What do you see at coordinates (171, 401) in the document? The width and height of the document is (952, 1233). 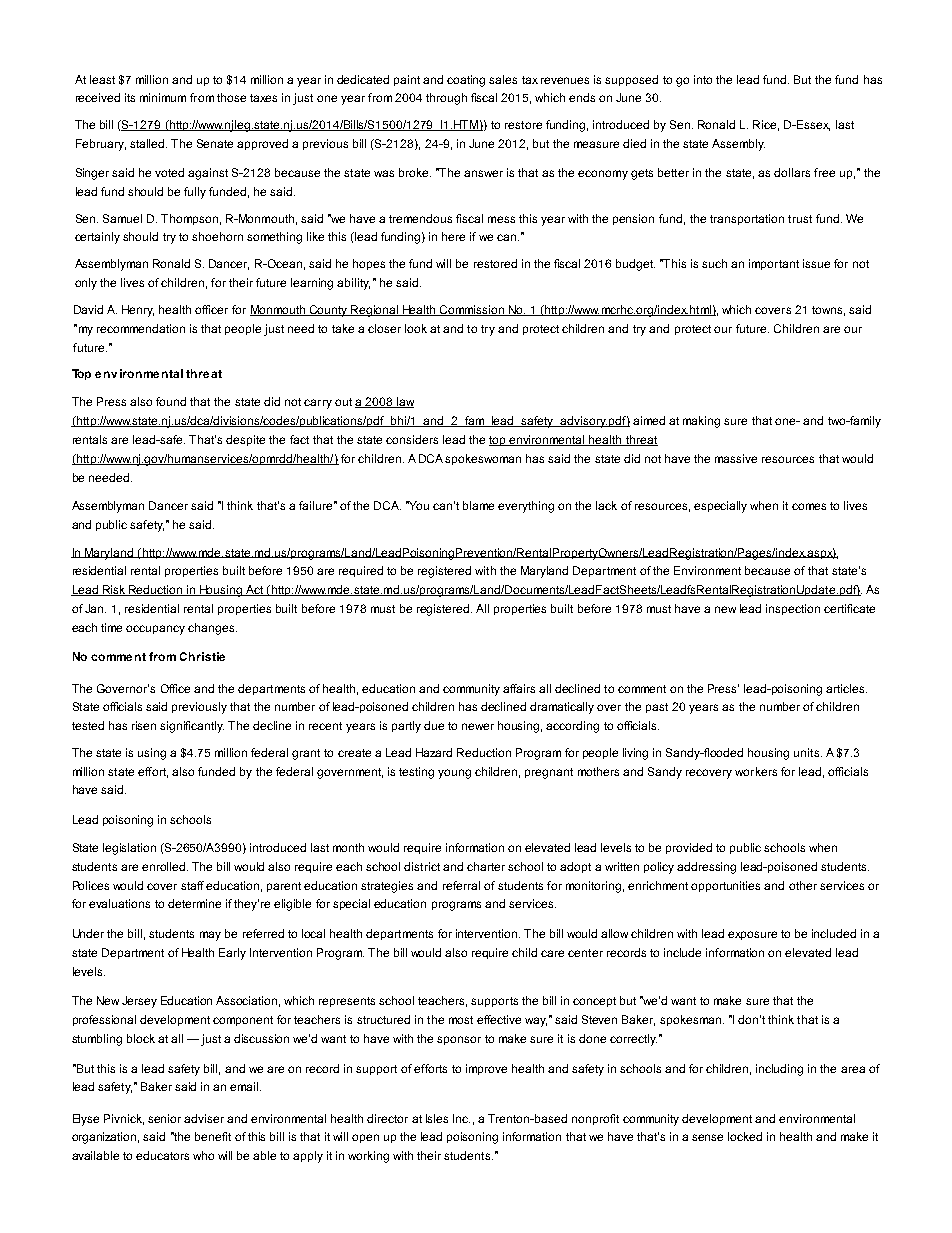 I see `found` at bounding box center [171, 401].
